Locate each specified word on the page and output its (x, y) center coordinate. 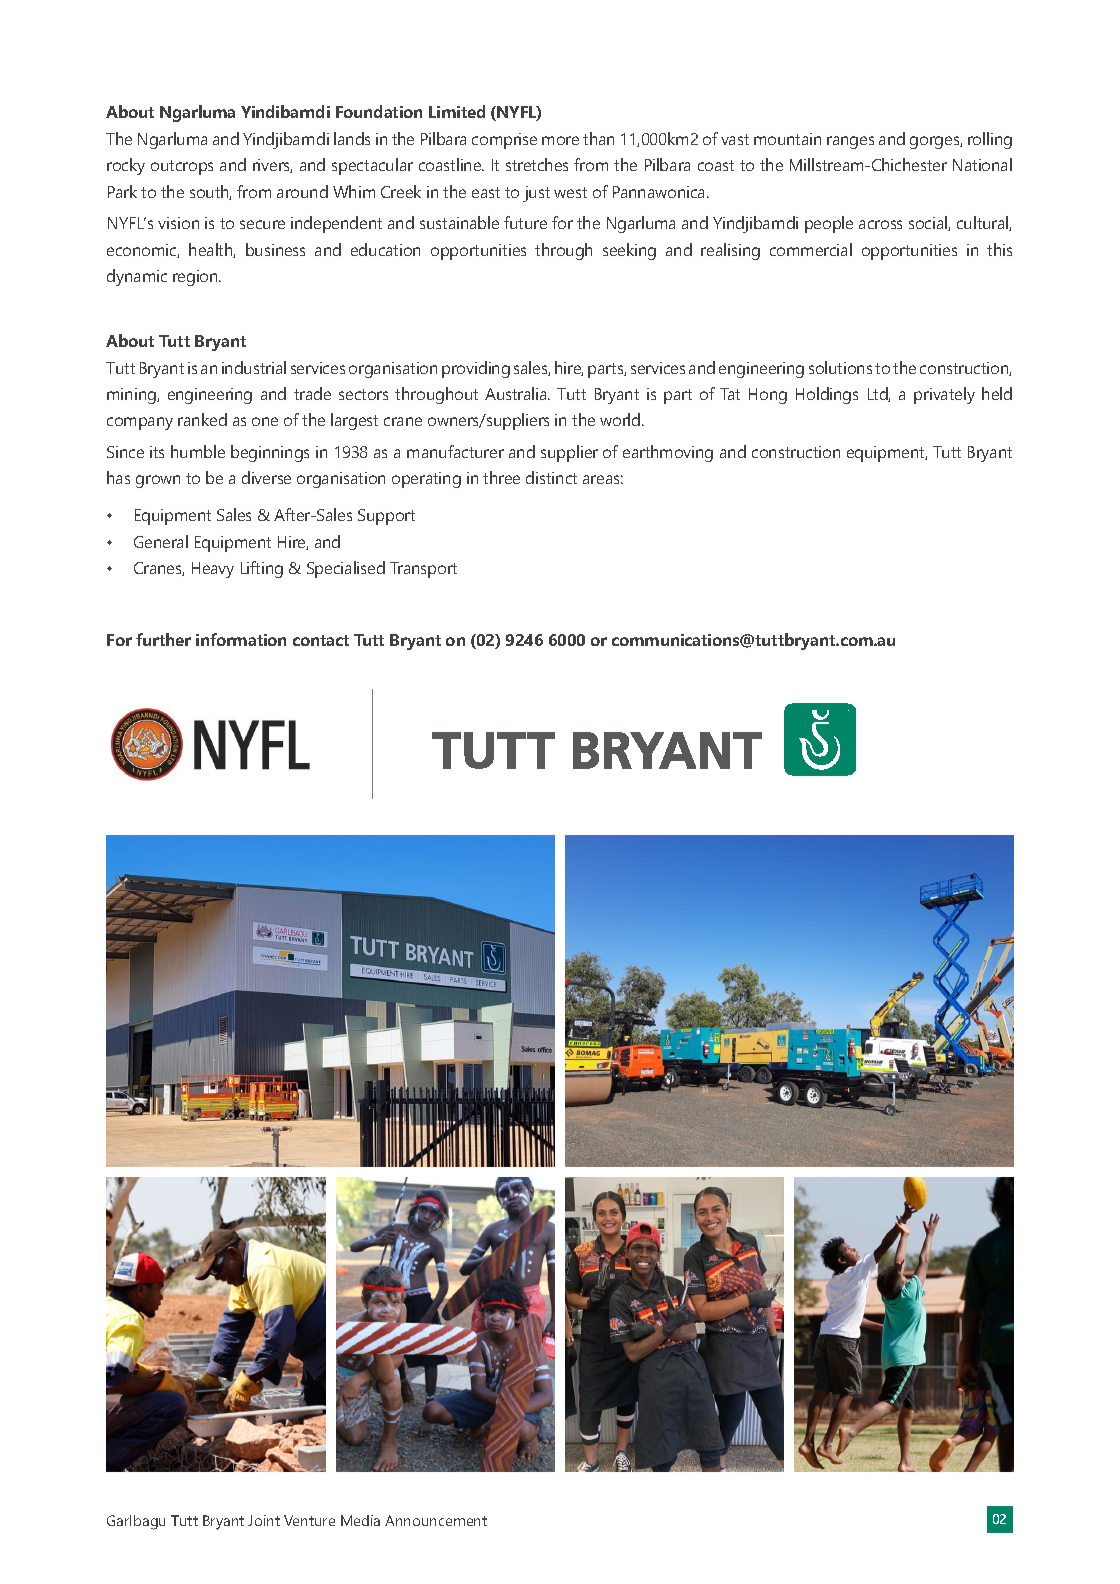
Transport (423, 570)
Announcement (436, 1520)
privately (944, 395)
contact (321, 640)
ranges (850, 142)
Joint (264, 1520)
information (241, 639)
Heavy (213, 570)
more (560, 140)
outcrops (182, 167)
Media (360, 1520)
